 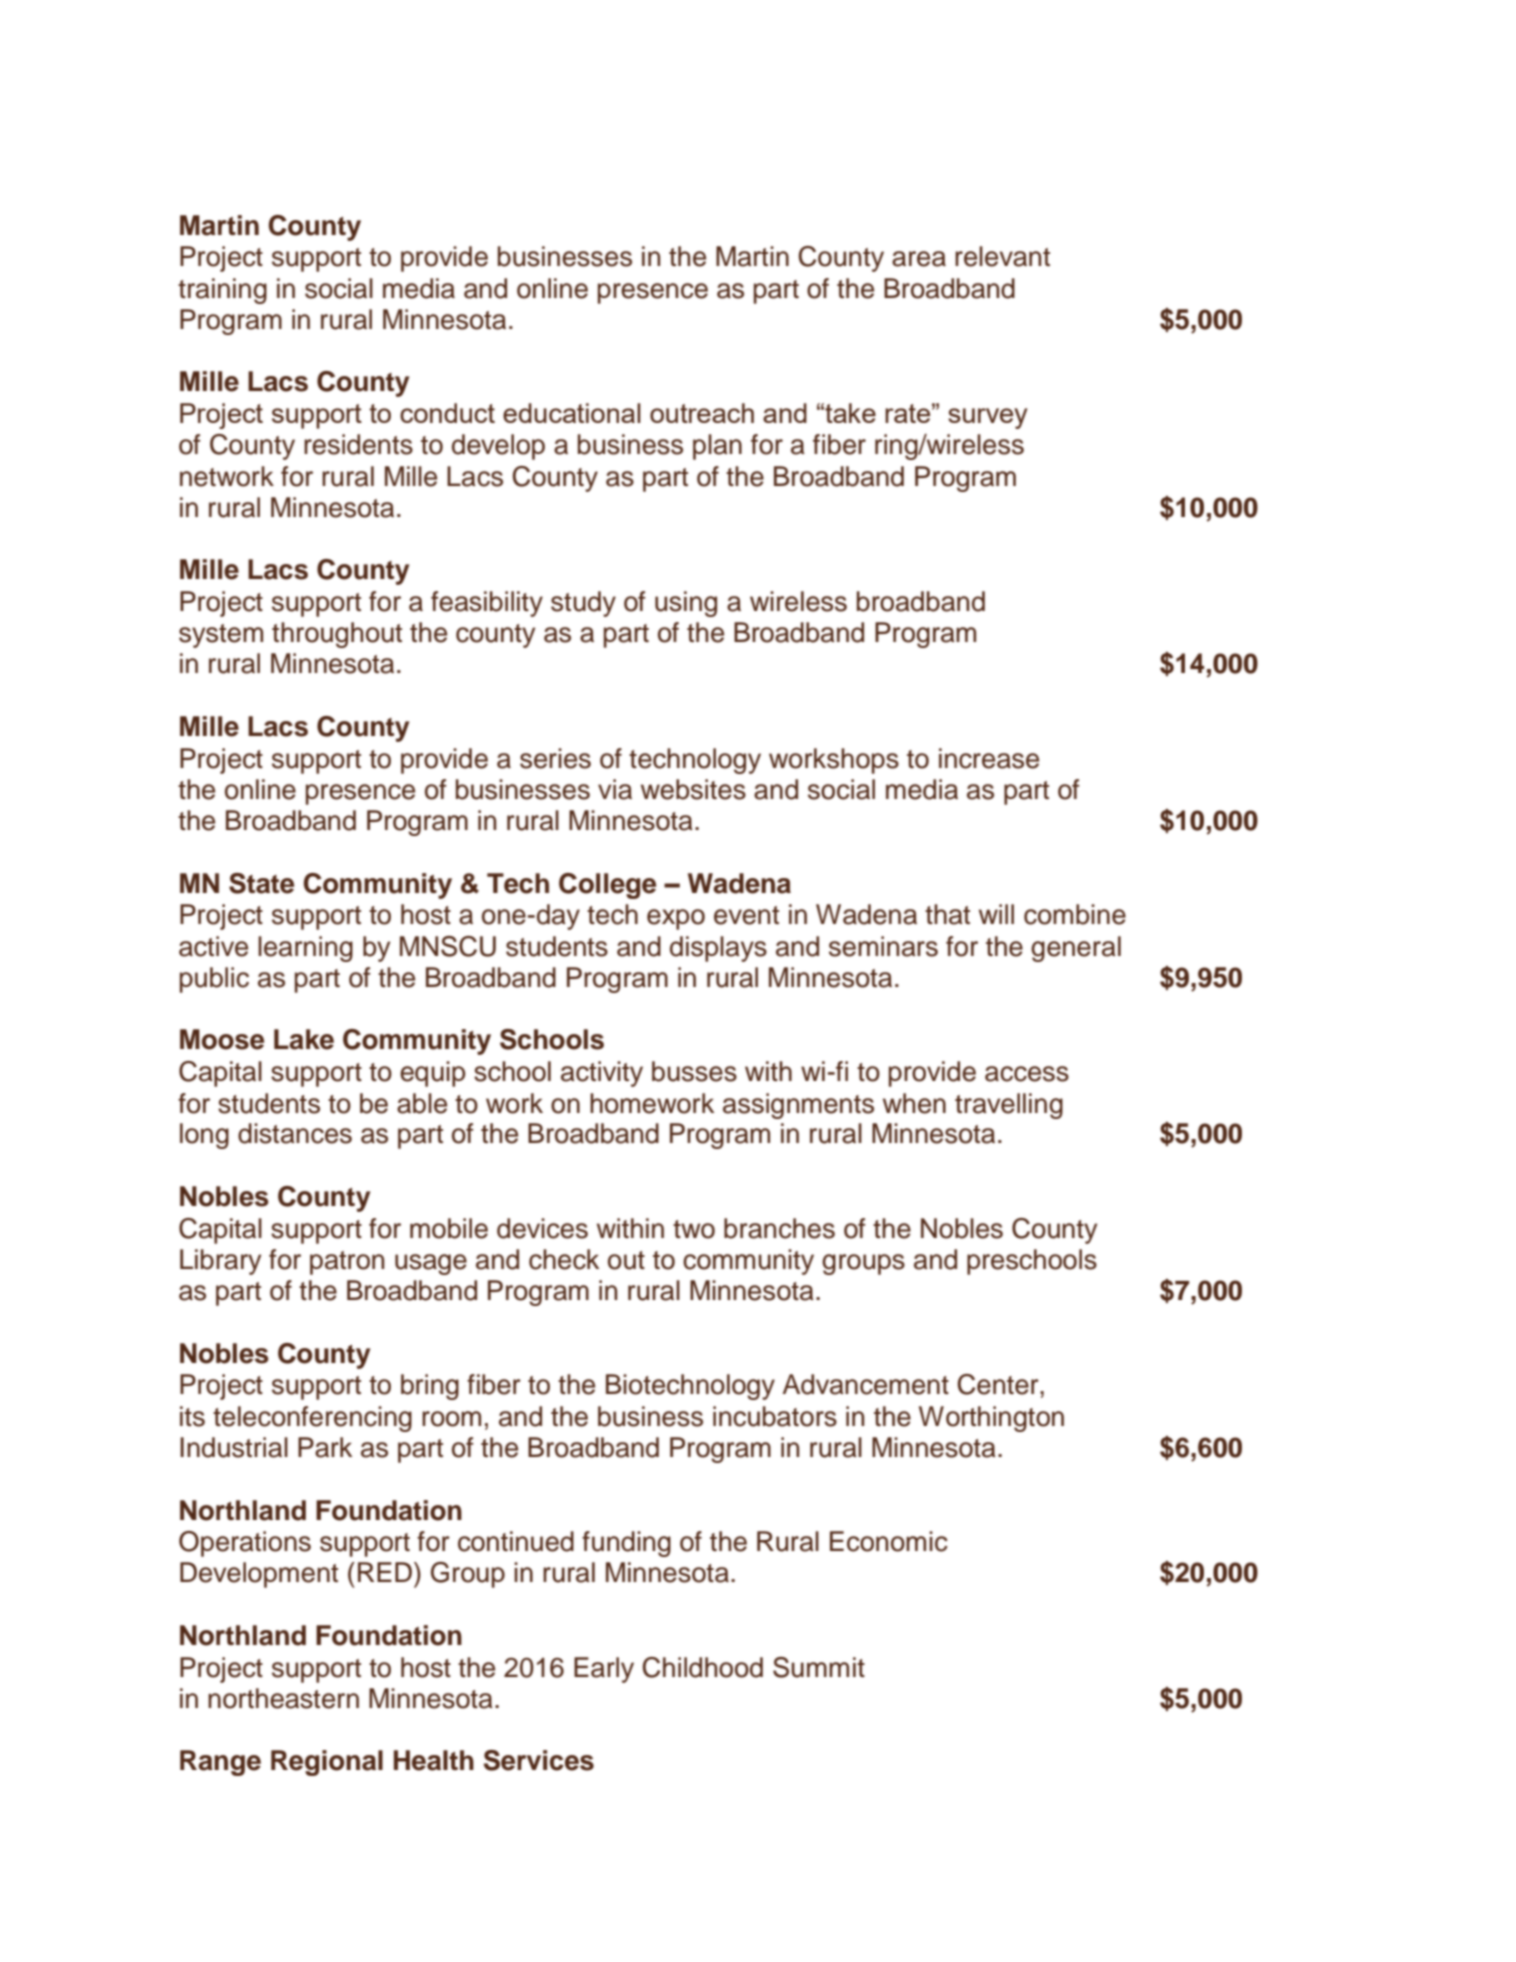 What do you see at coordinates (819, 1667) in the screenshot?
I see `Summit` at bounding box center [819, 1667].
